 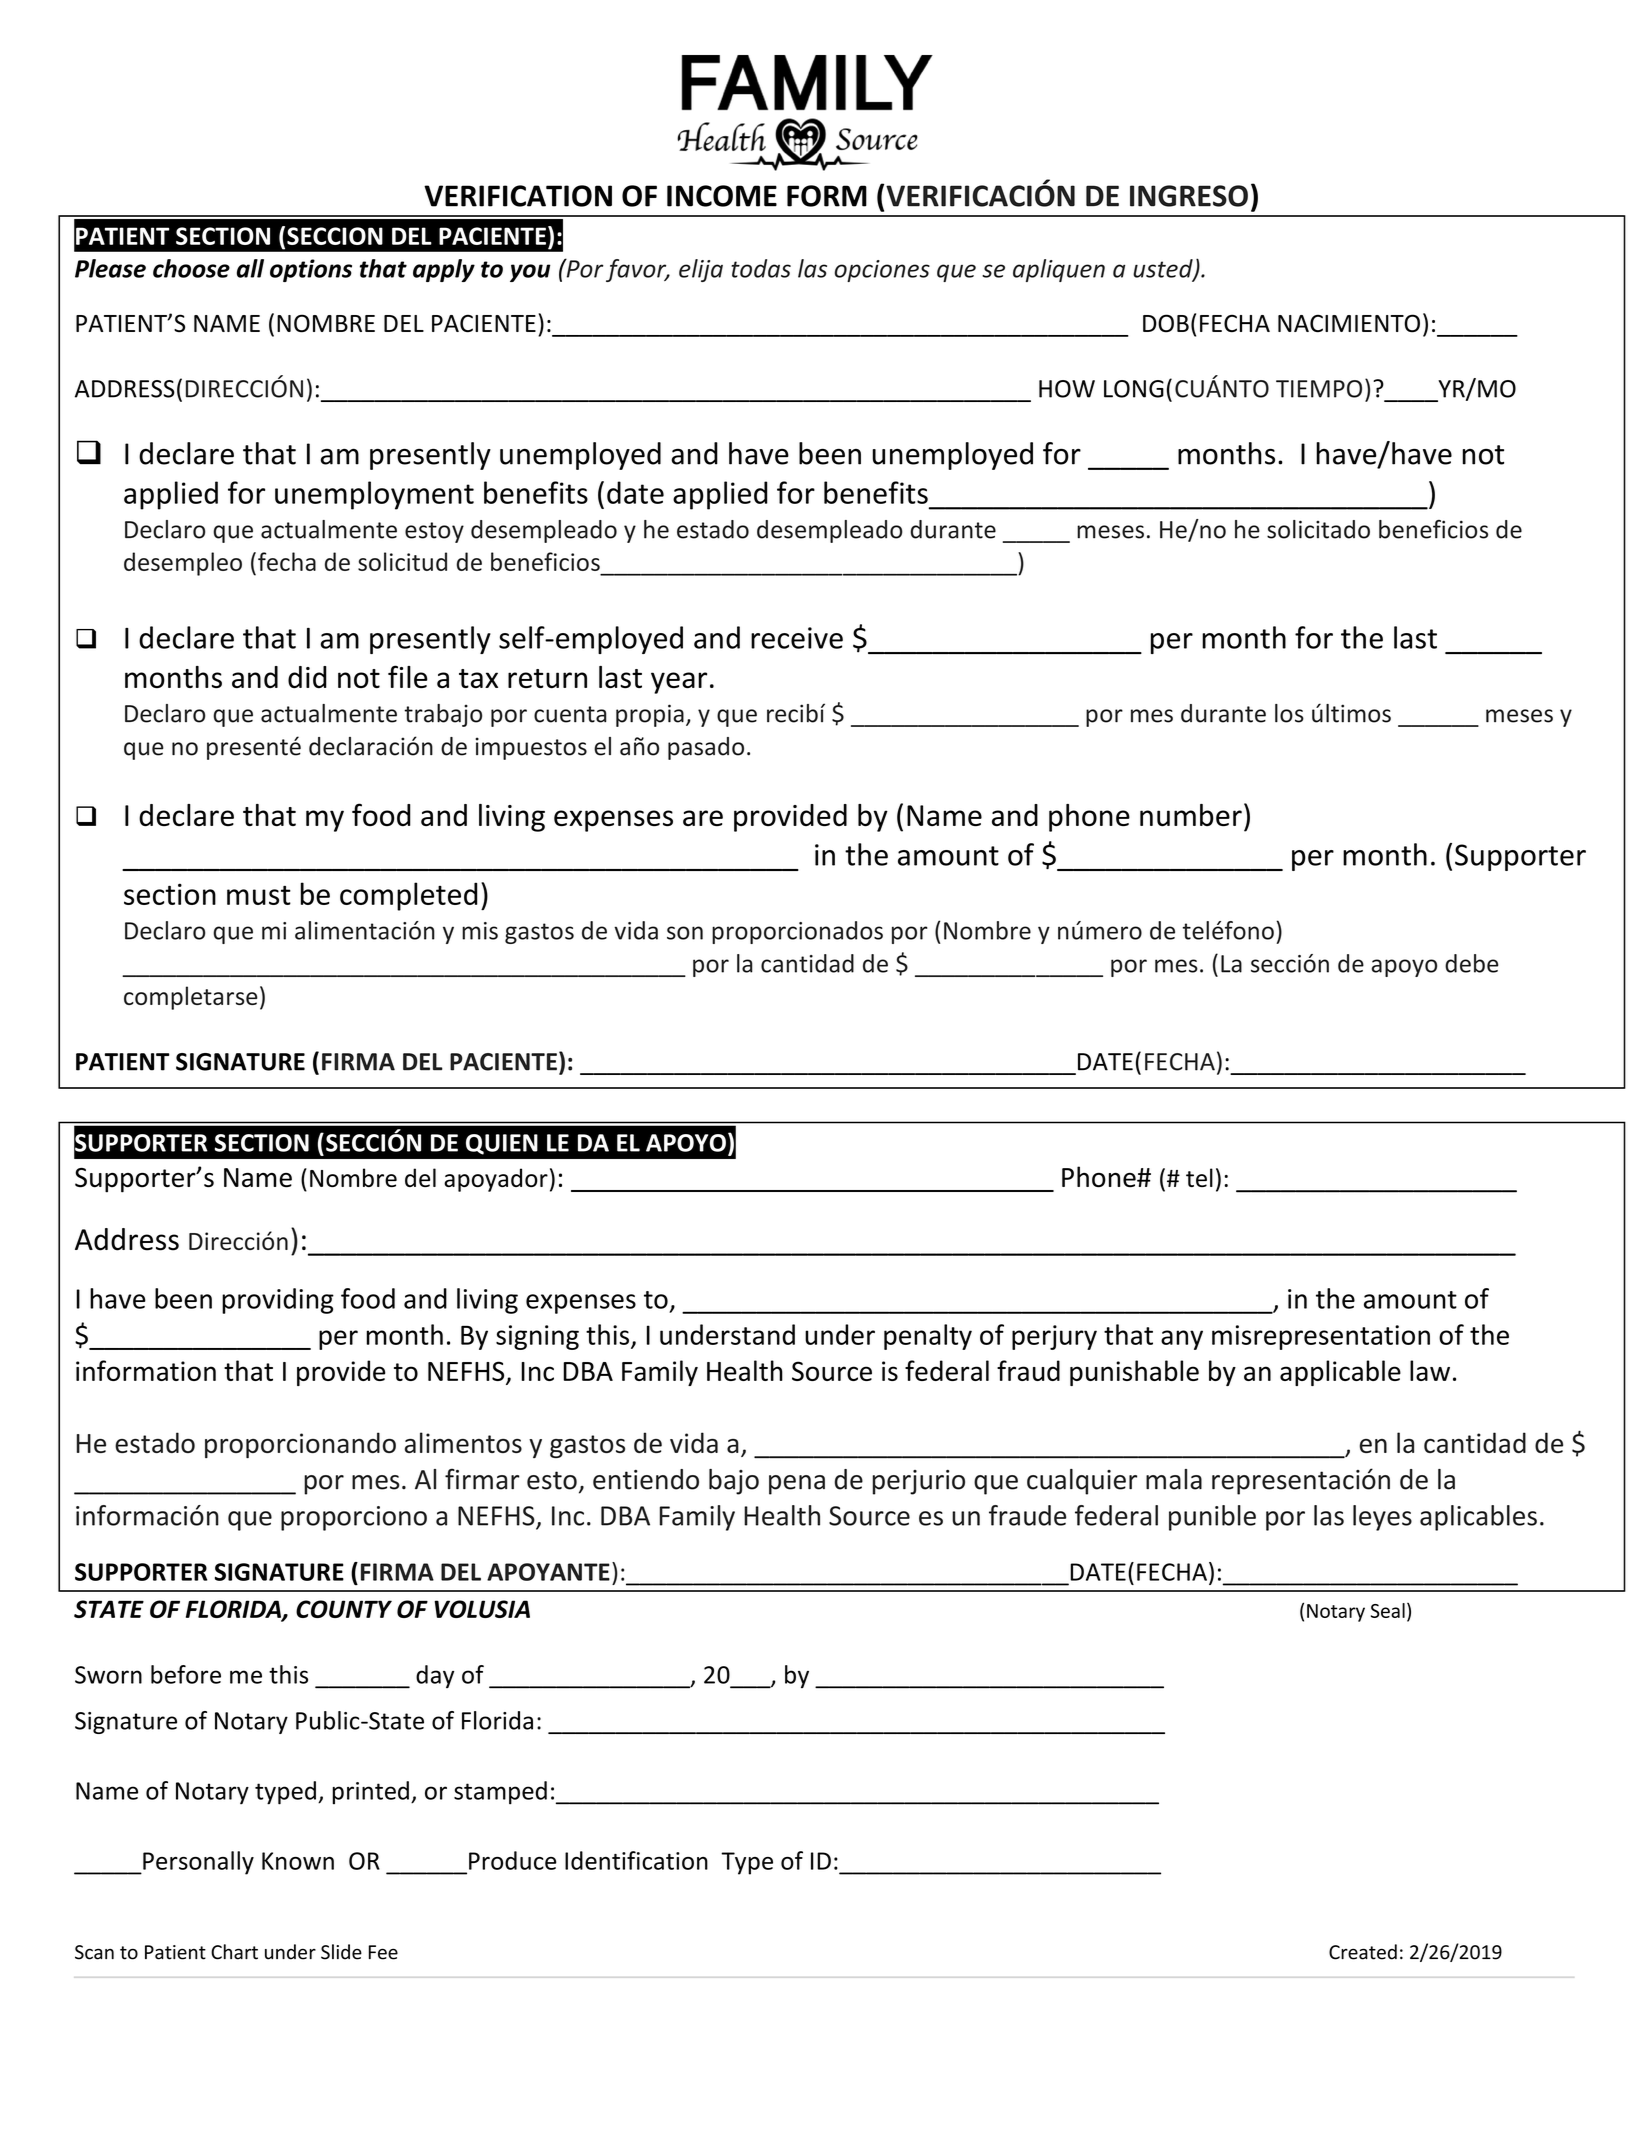 I want to click on todas, so click(x=761, y=268).
